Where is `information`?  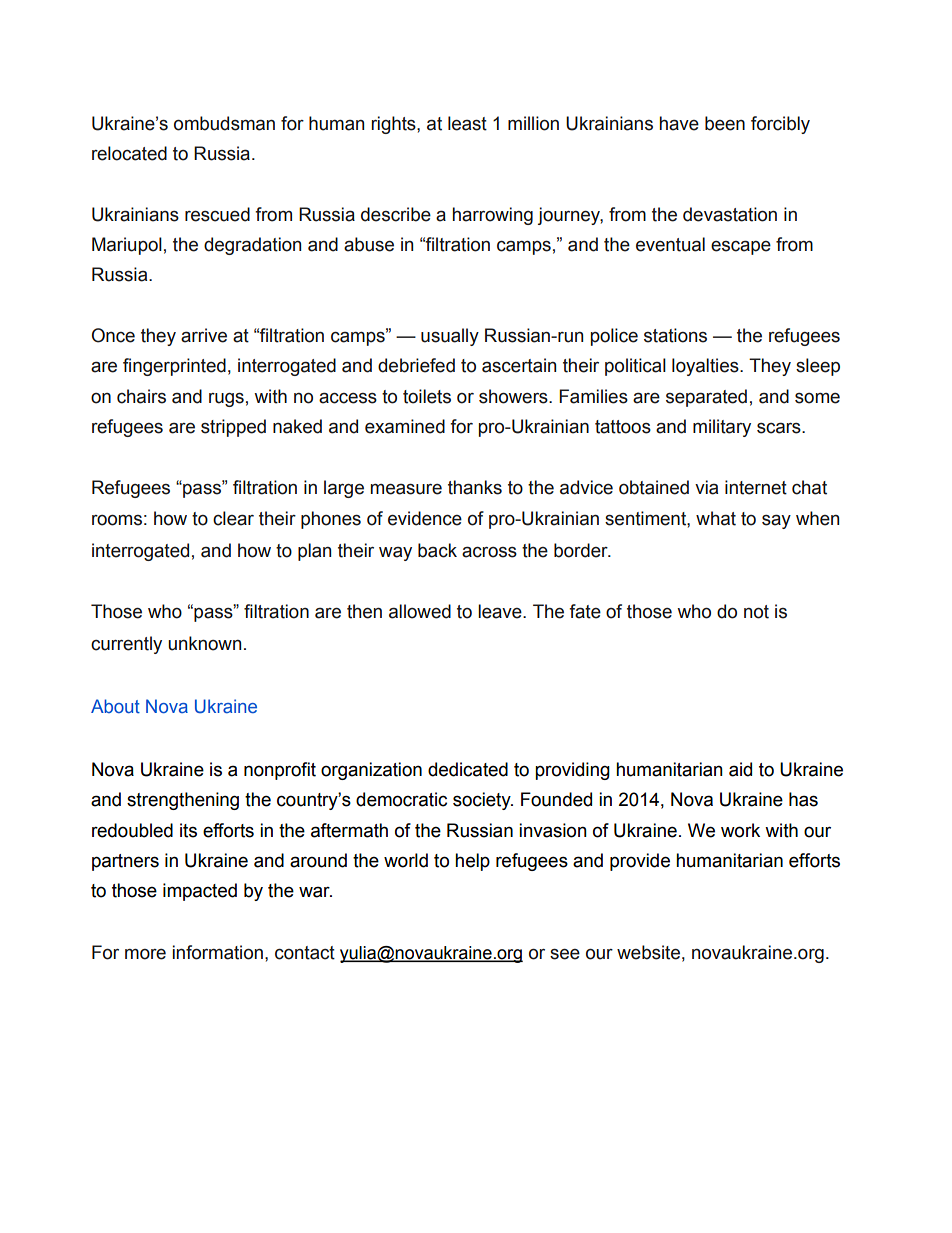 information is located at coordinates (218, 952).
